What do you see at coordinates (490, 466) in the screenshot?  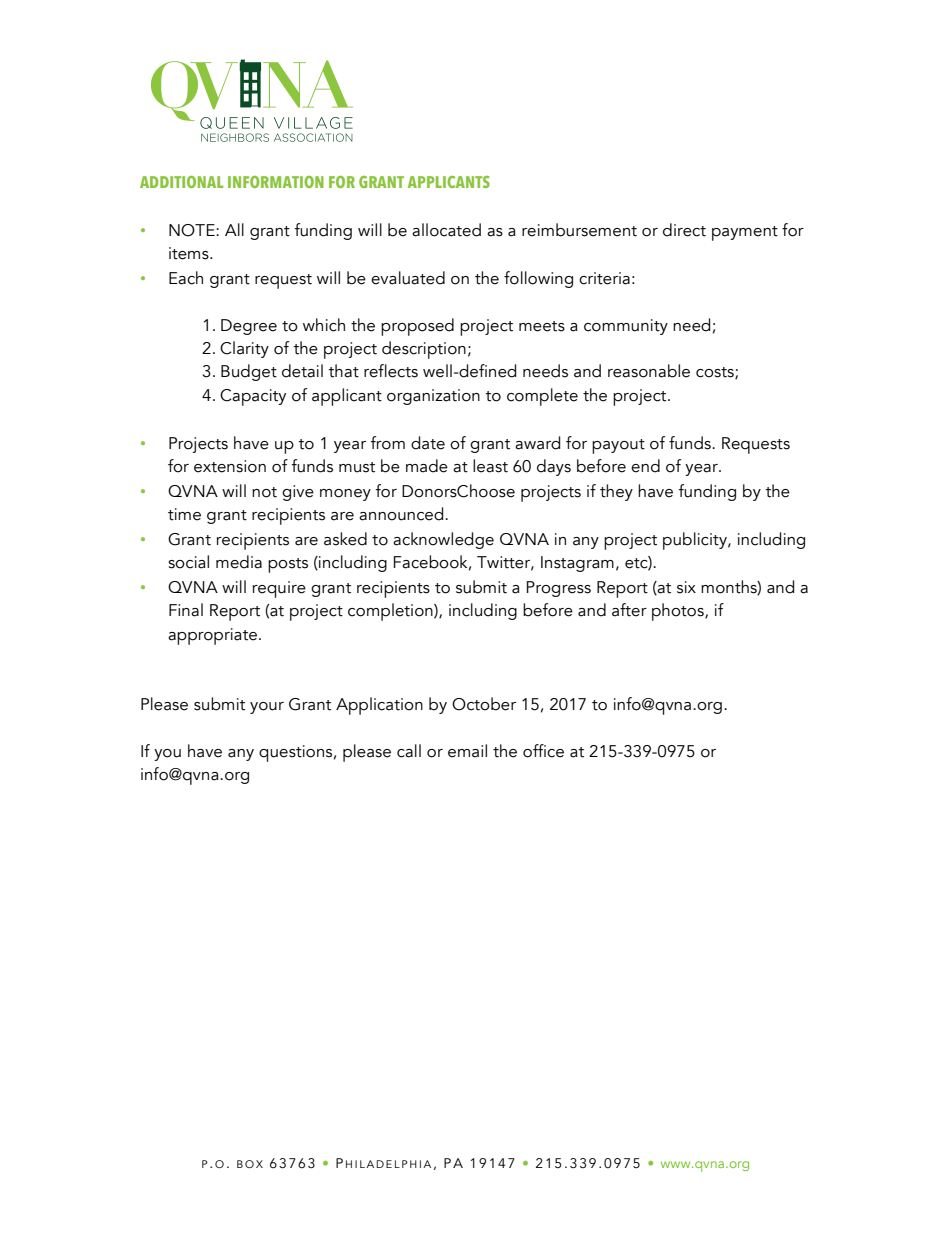 I see `least` at bounding box center [490, 466].
